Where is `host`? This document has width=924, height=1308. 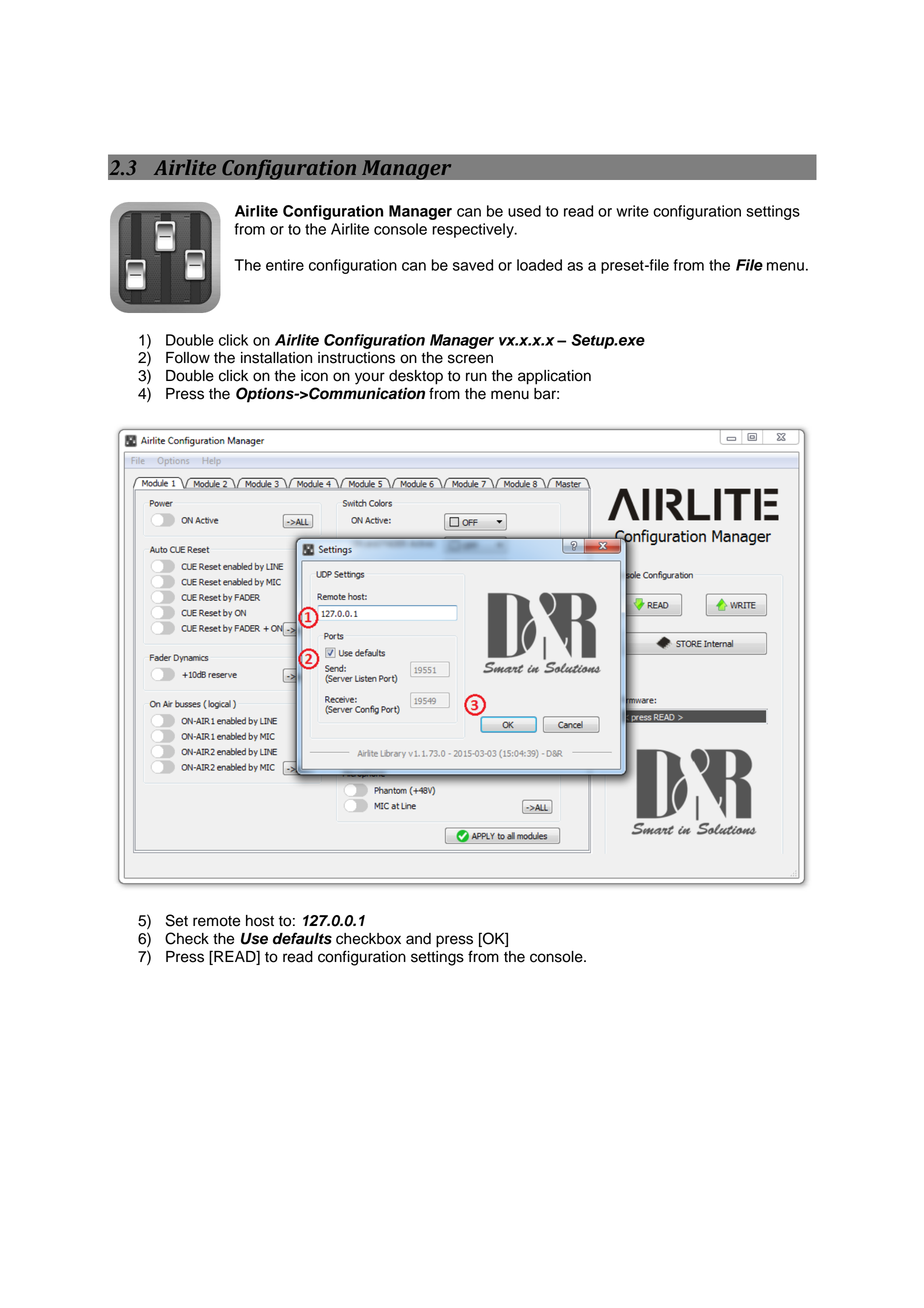
host is located at coordinates (260, 921).
